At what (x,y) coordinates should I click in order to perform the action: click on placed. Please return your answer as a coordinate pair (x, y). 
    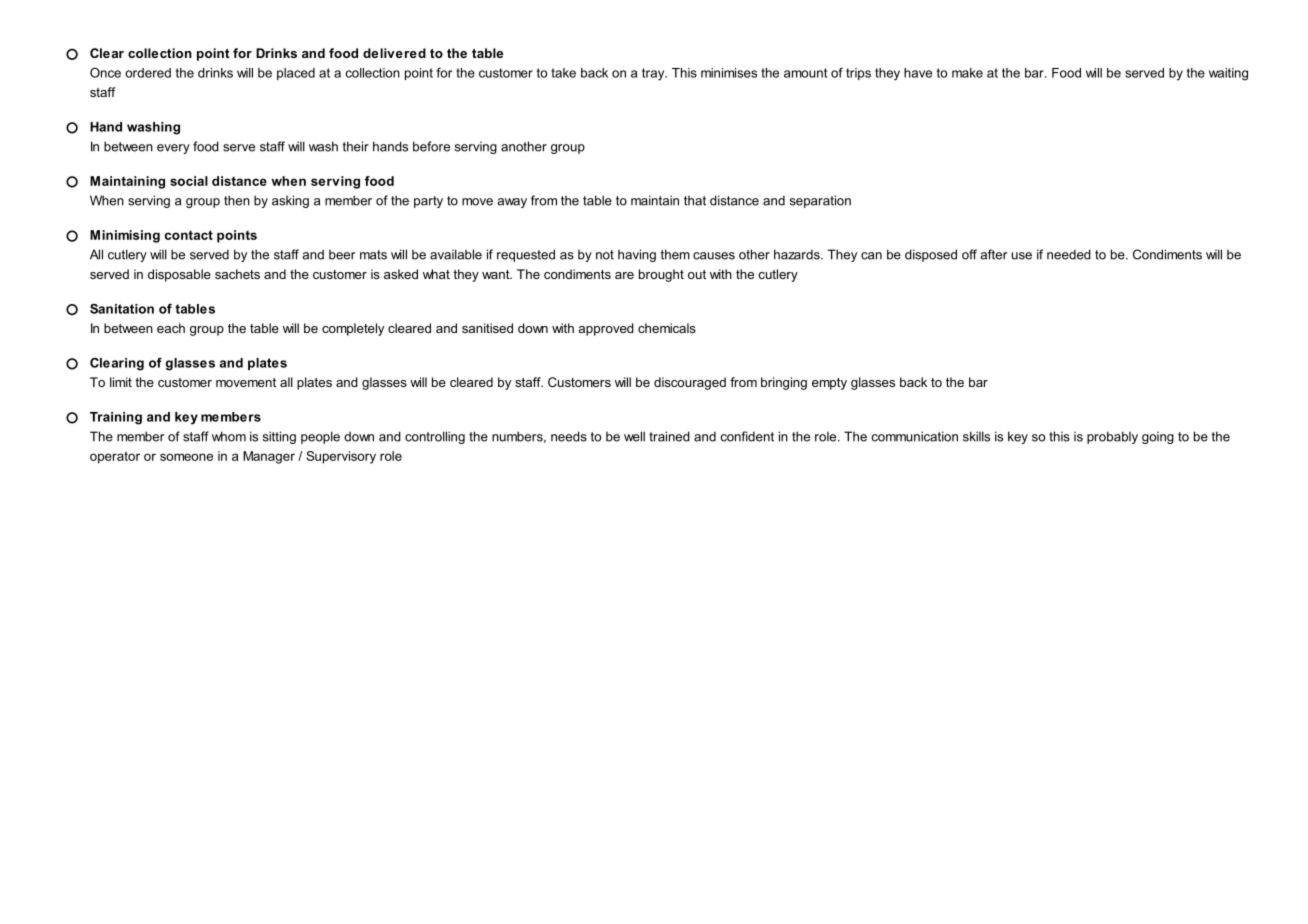
    Looking at the image, I should click on (296, 74).
